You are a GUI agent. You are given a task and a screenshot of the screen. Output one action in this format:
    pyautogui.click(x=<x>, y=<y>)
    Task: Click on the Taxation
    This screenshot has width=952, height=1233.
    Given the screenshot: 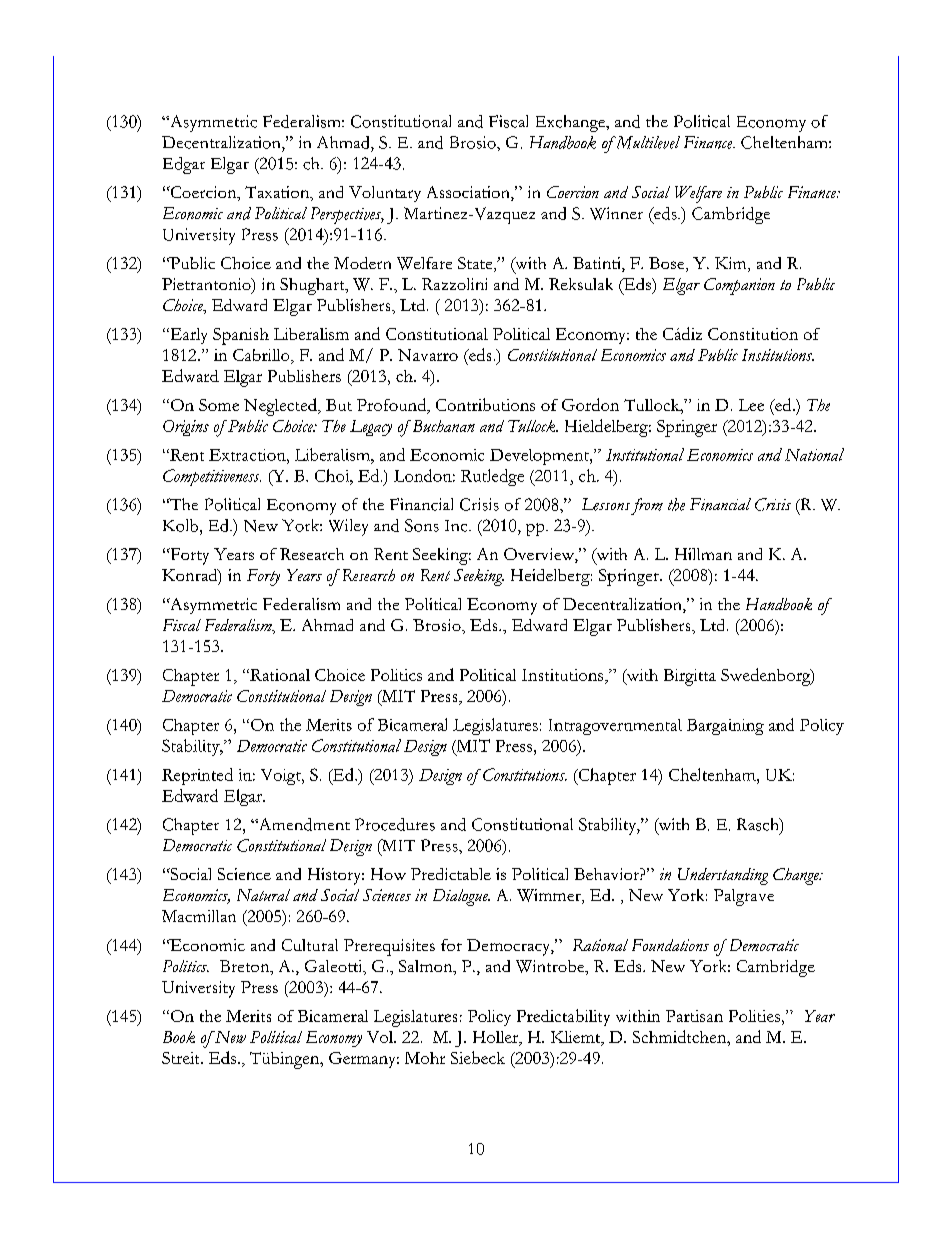 What is the action you would take?
    pyautogui.click(x=278, y=192)
